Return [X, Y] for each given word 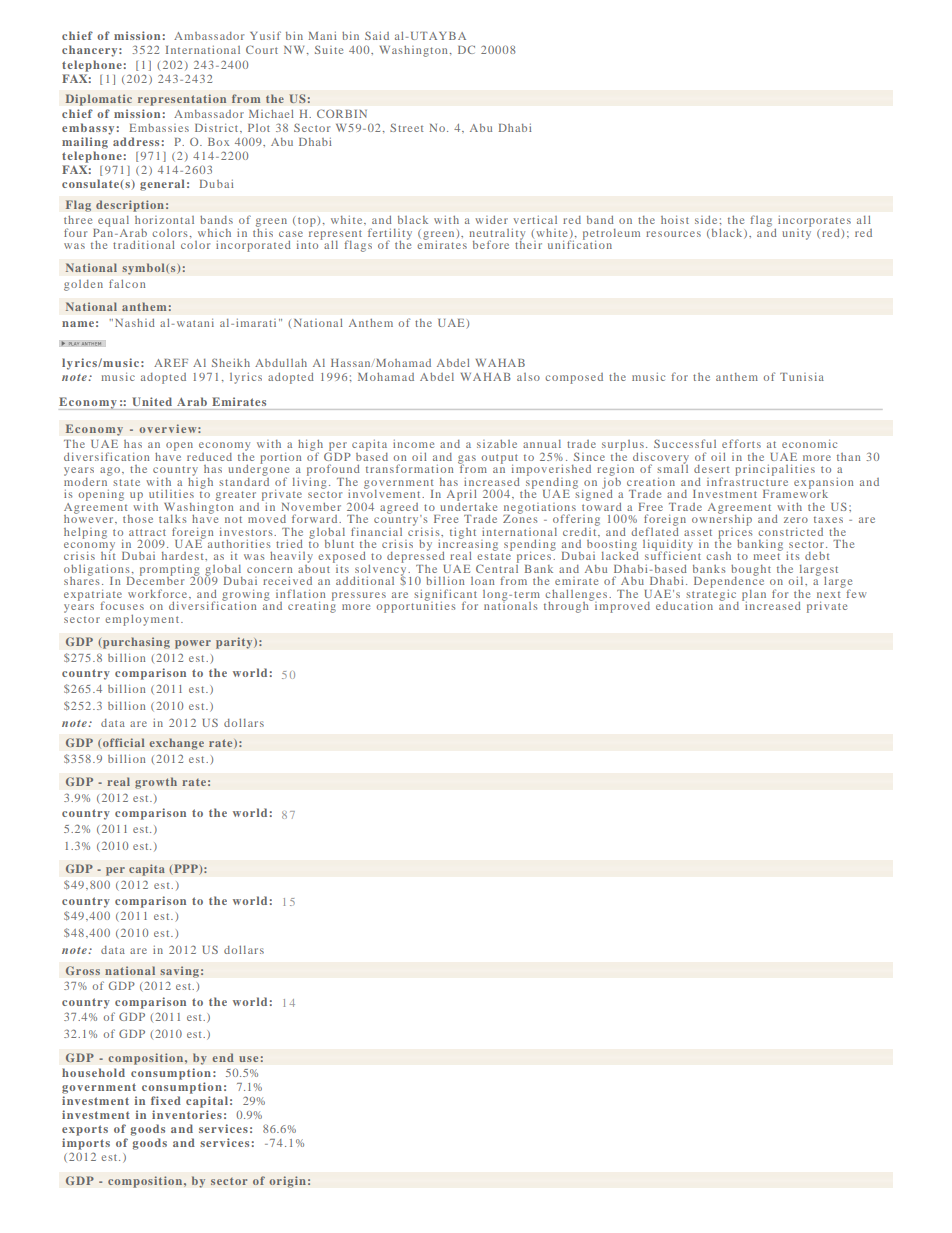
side [706, 220]
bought [751, 571]
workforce [159, 593]
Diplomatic [99, 100]
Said [377, 35]
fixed [166, 1100]
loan [482, 581]
